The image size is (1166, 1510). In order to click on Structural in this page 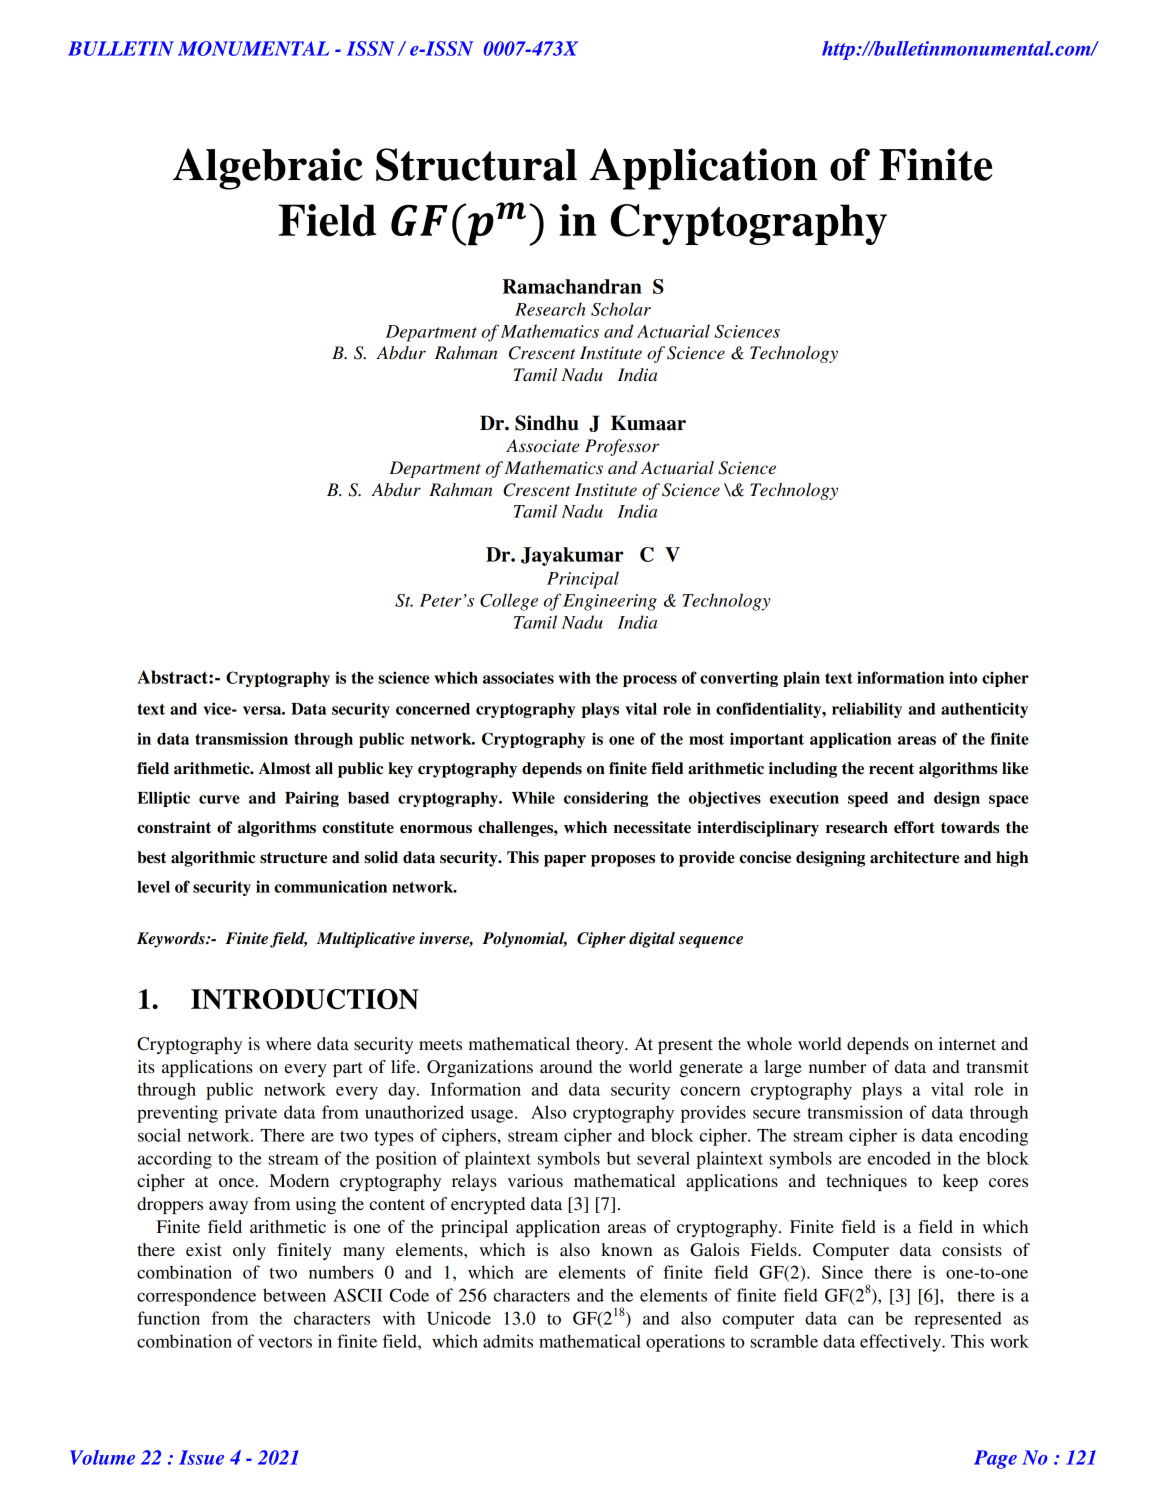, I will do `click(476, 164)`.
